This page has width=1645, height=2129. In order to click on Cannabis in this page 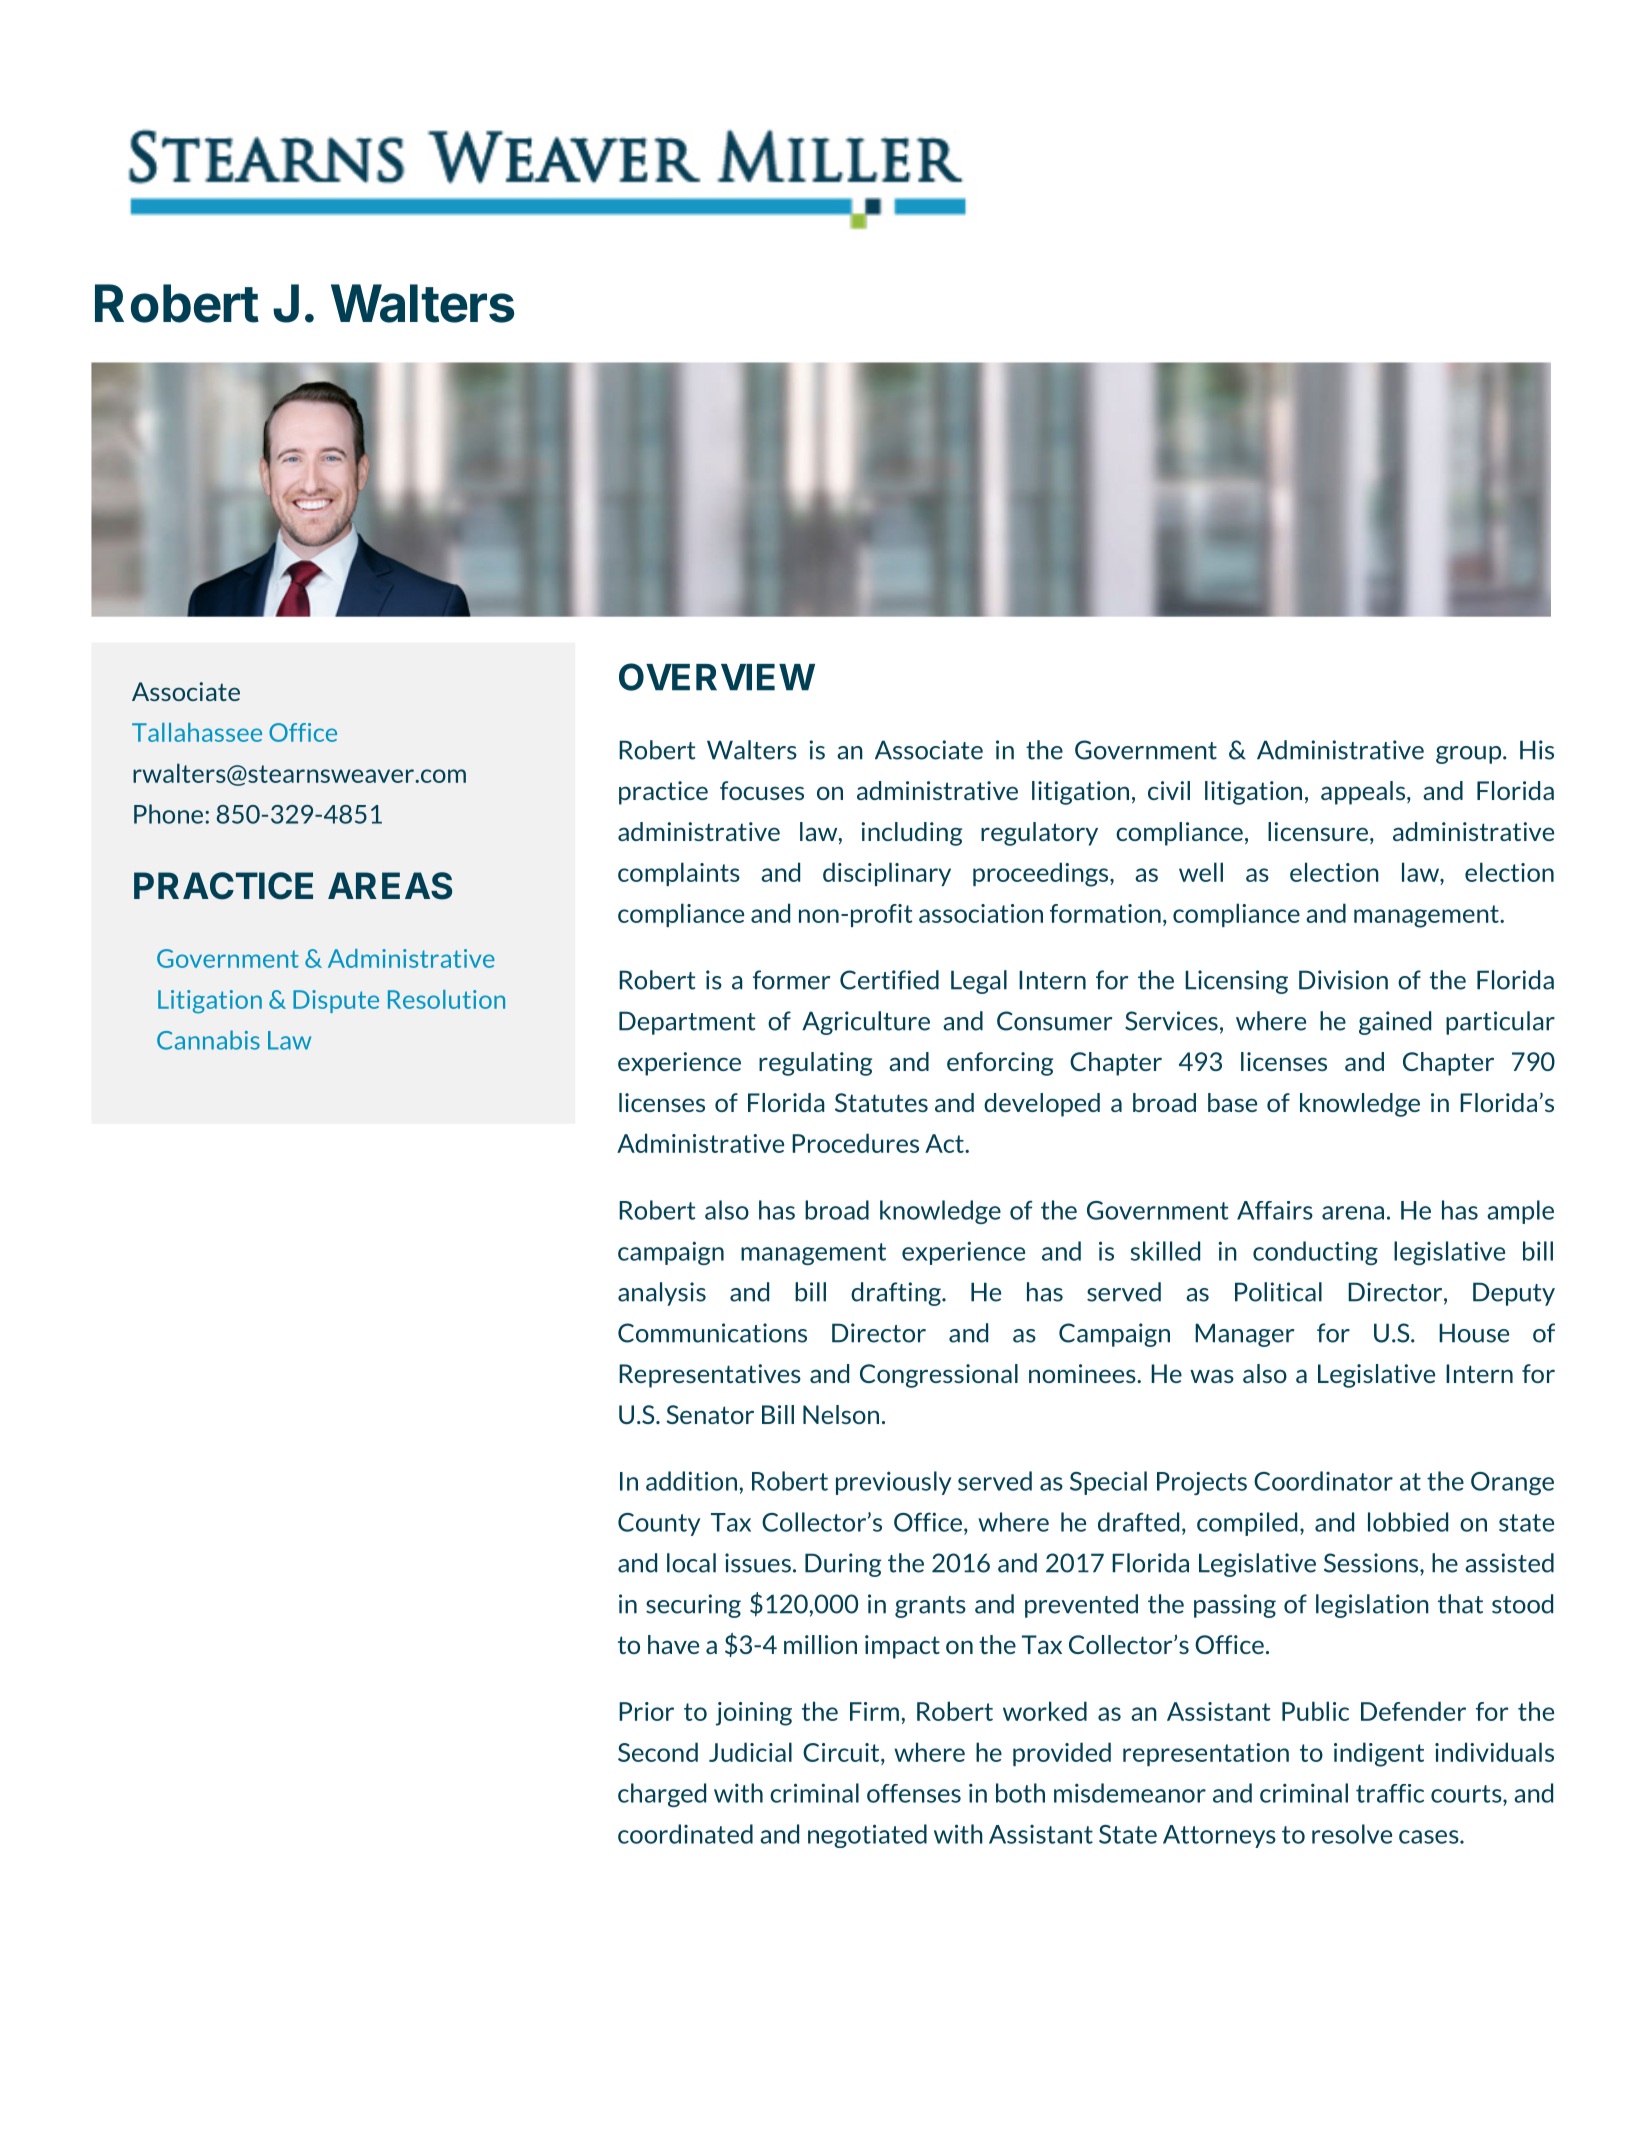, I will do `click(208, 1040)`.
